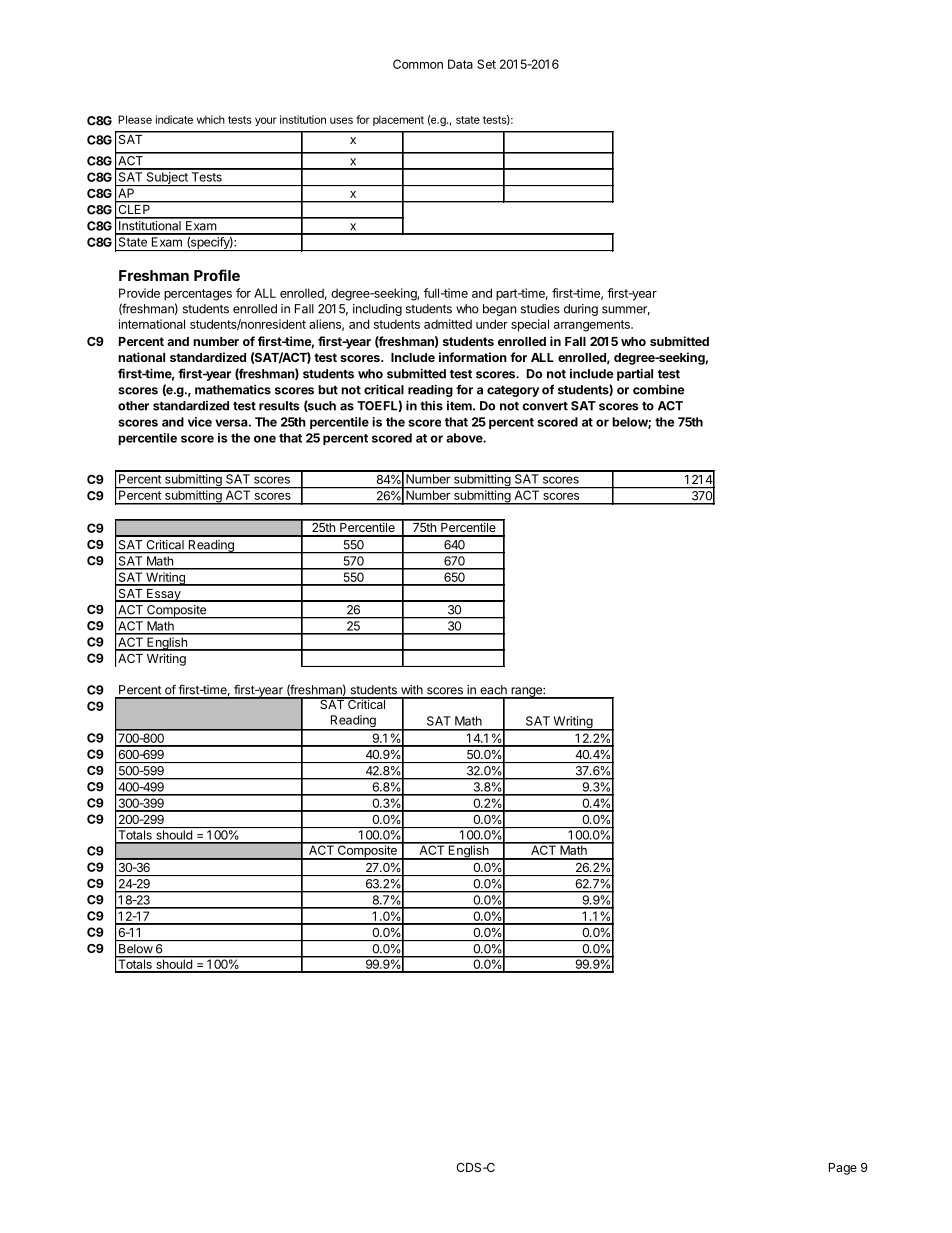  What do you see at coordinates (658, 389) in the screenshot?
I see `combine` at bounding box center [658, 389].
